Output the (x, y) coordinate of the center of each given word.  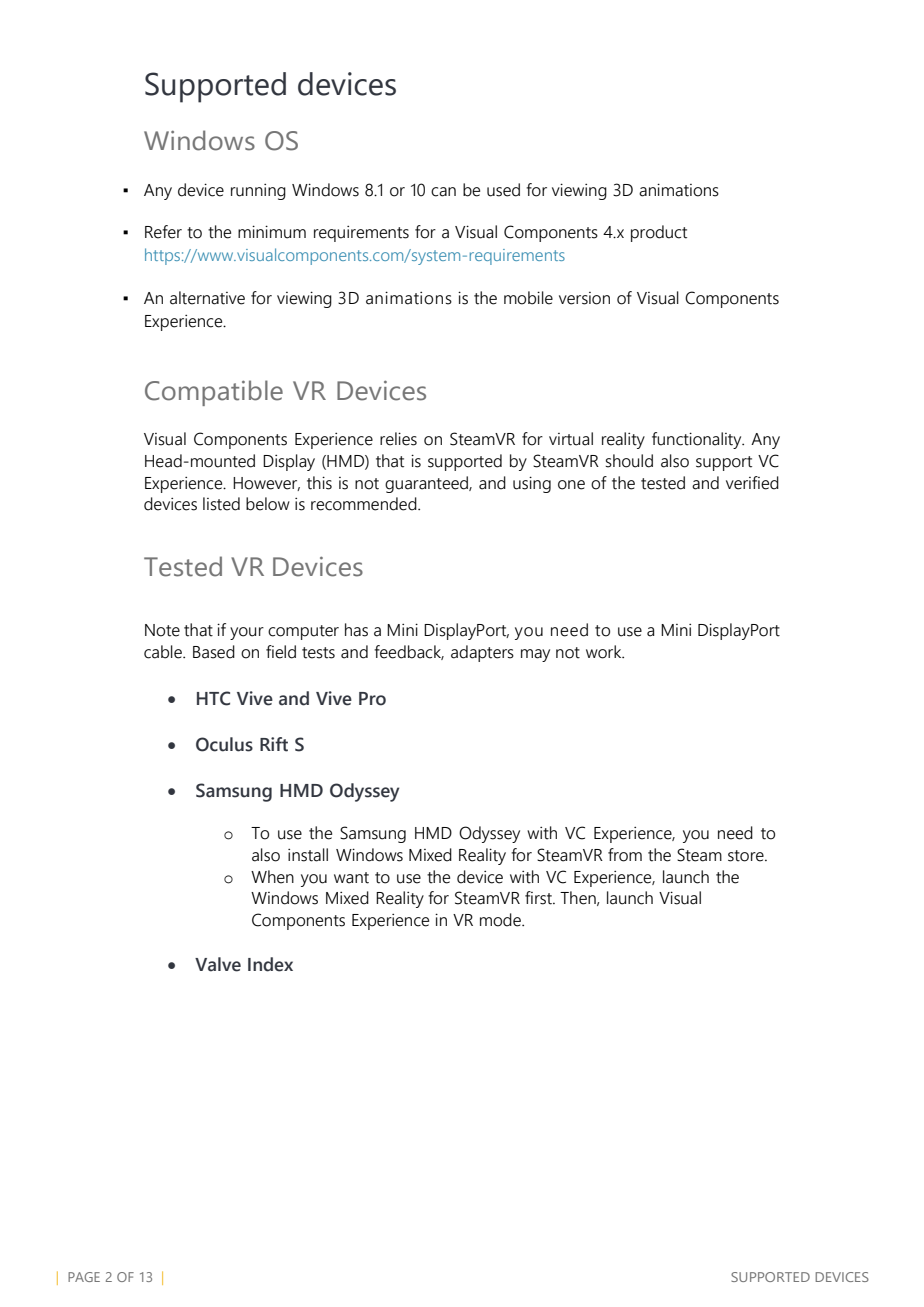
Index (270, 964)
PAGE (84, 1277)
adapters (482, 653)
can (443, 192)
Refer (163, 232)
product (659, 233)
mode (501, 920)
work (605, 652)
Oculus (224, 744)
